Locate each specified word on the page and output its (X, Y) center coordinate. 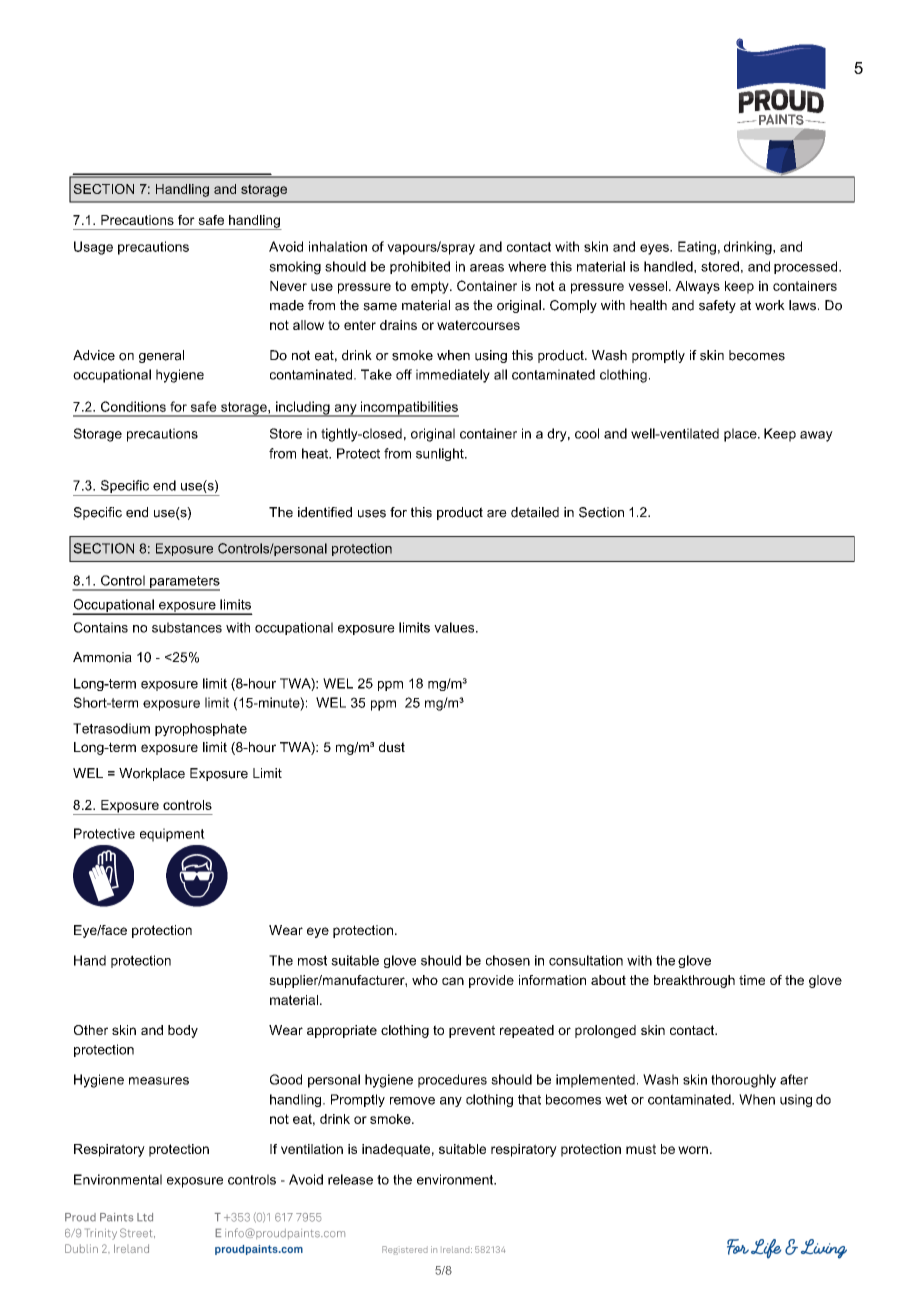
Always (697, 287)
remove (412, 1101)
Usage (93, 248)
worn (693, 1150)
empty (431, 287)
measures (159, 1081)
